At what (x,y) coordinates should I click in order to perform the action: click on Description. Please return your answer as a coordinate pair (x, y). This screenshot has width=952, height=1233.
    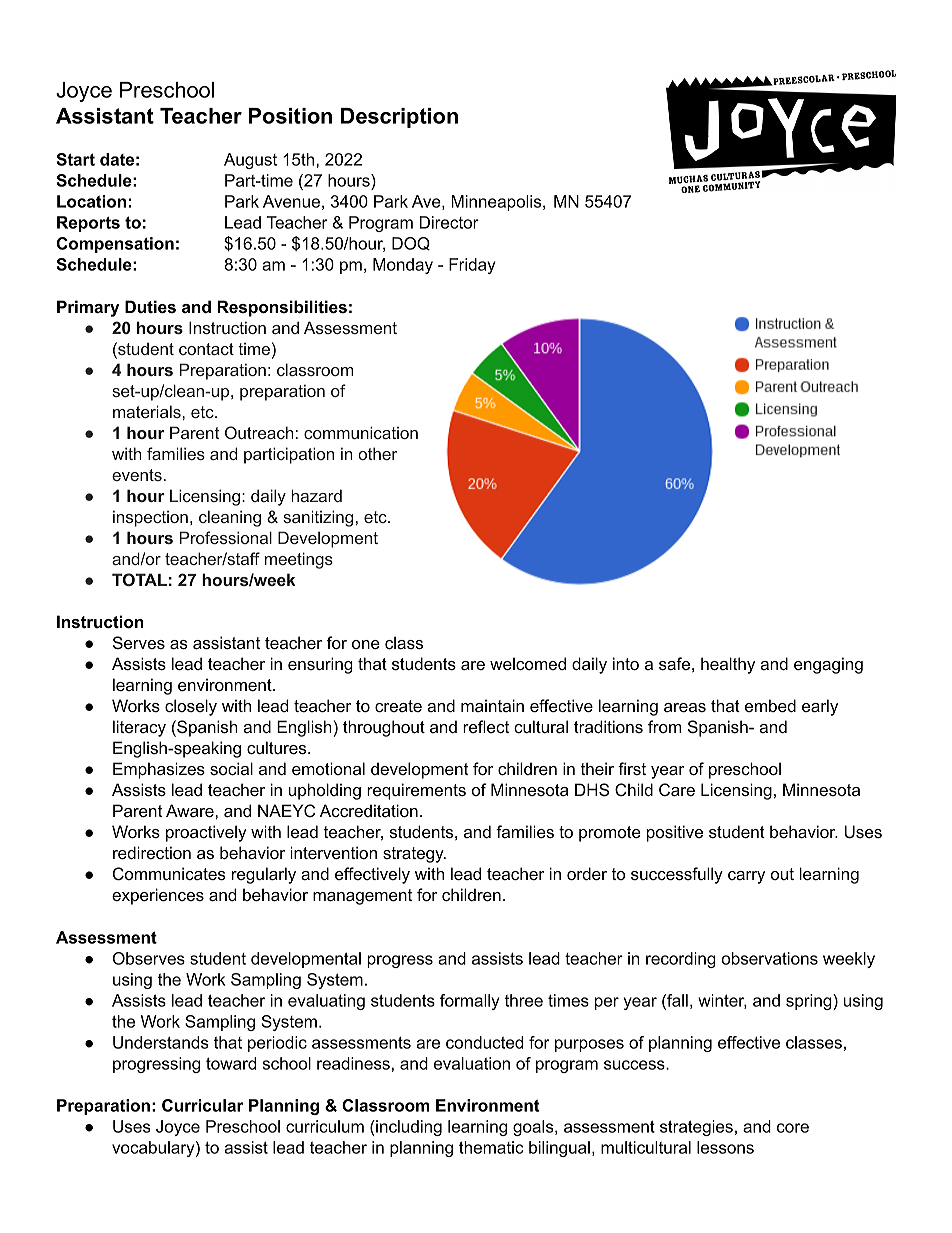
    Looking at the image, I should click on (399, 118).
